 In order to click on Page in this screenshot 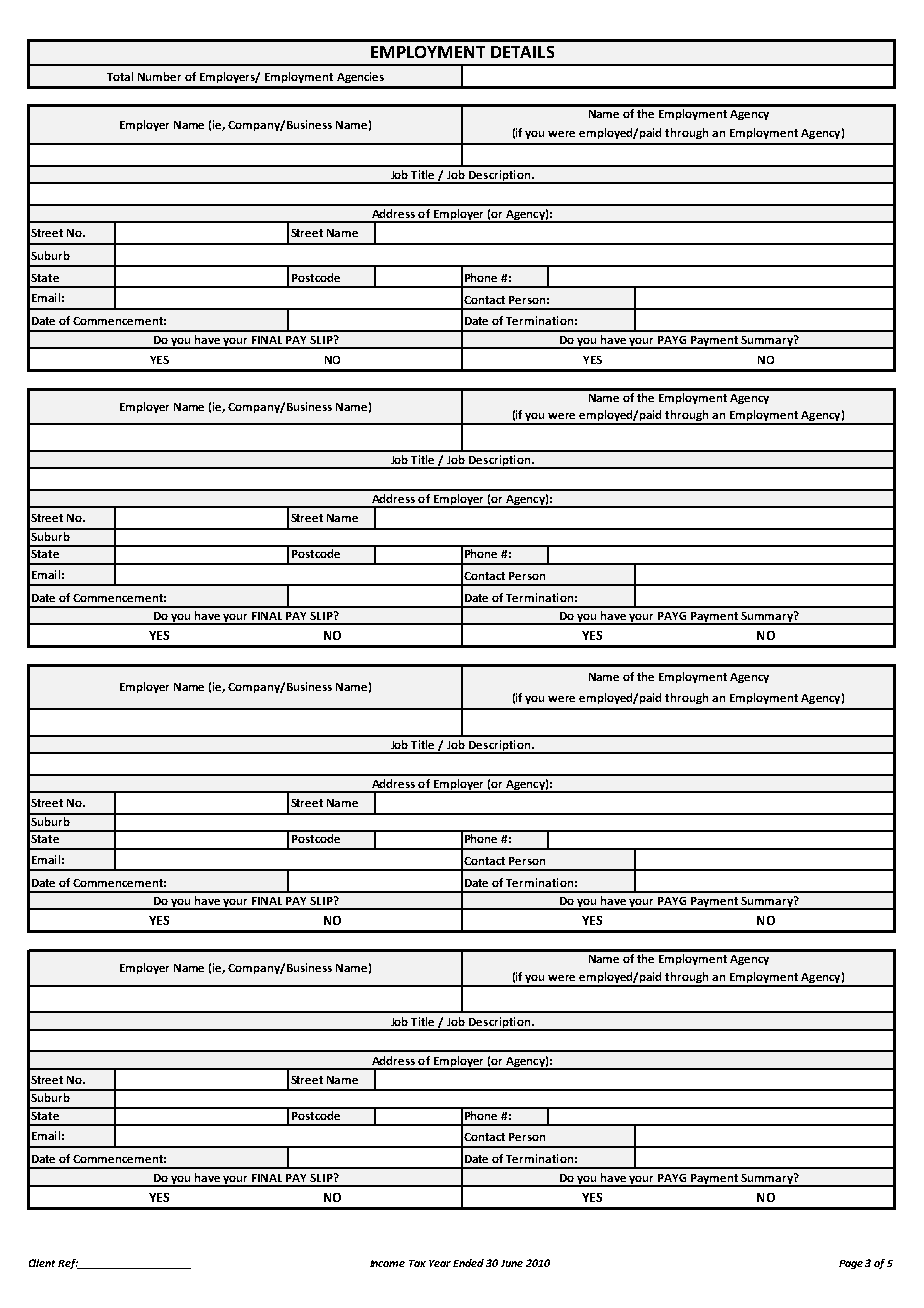, I will do `click(851, 1264)`.
